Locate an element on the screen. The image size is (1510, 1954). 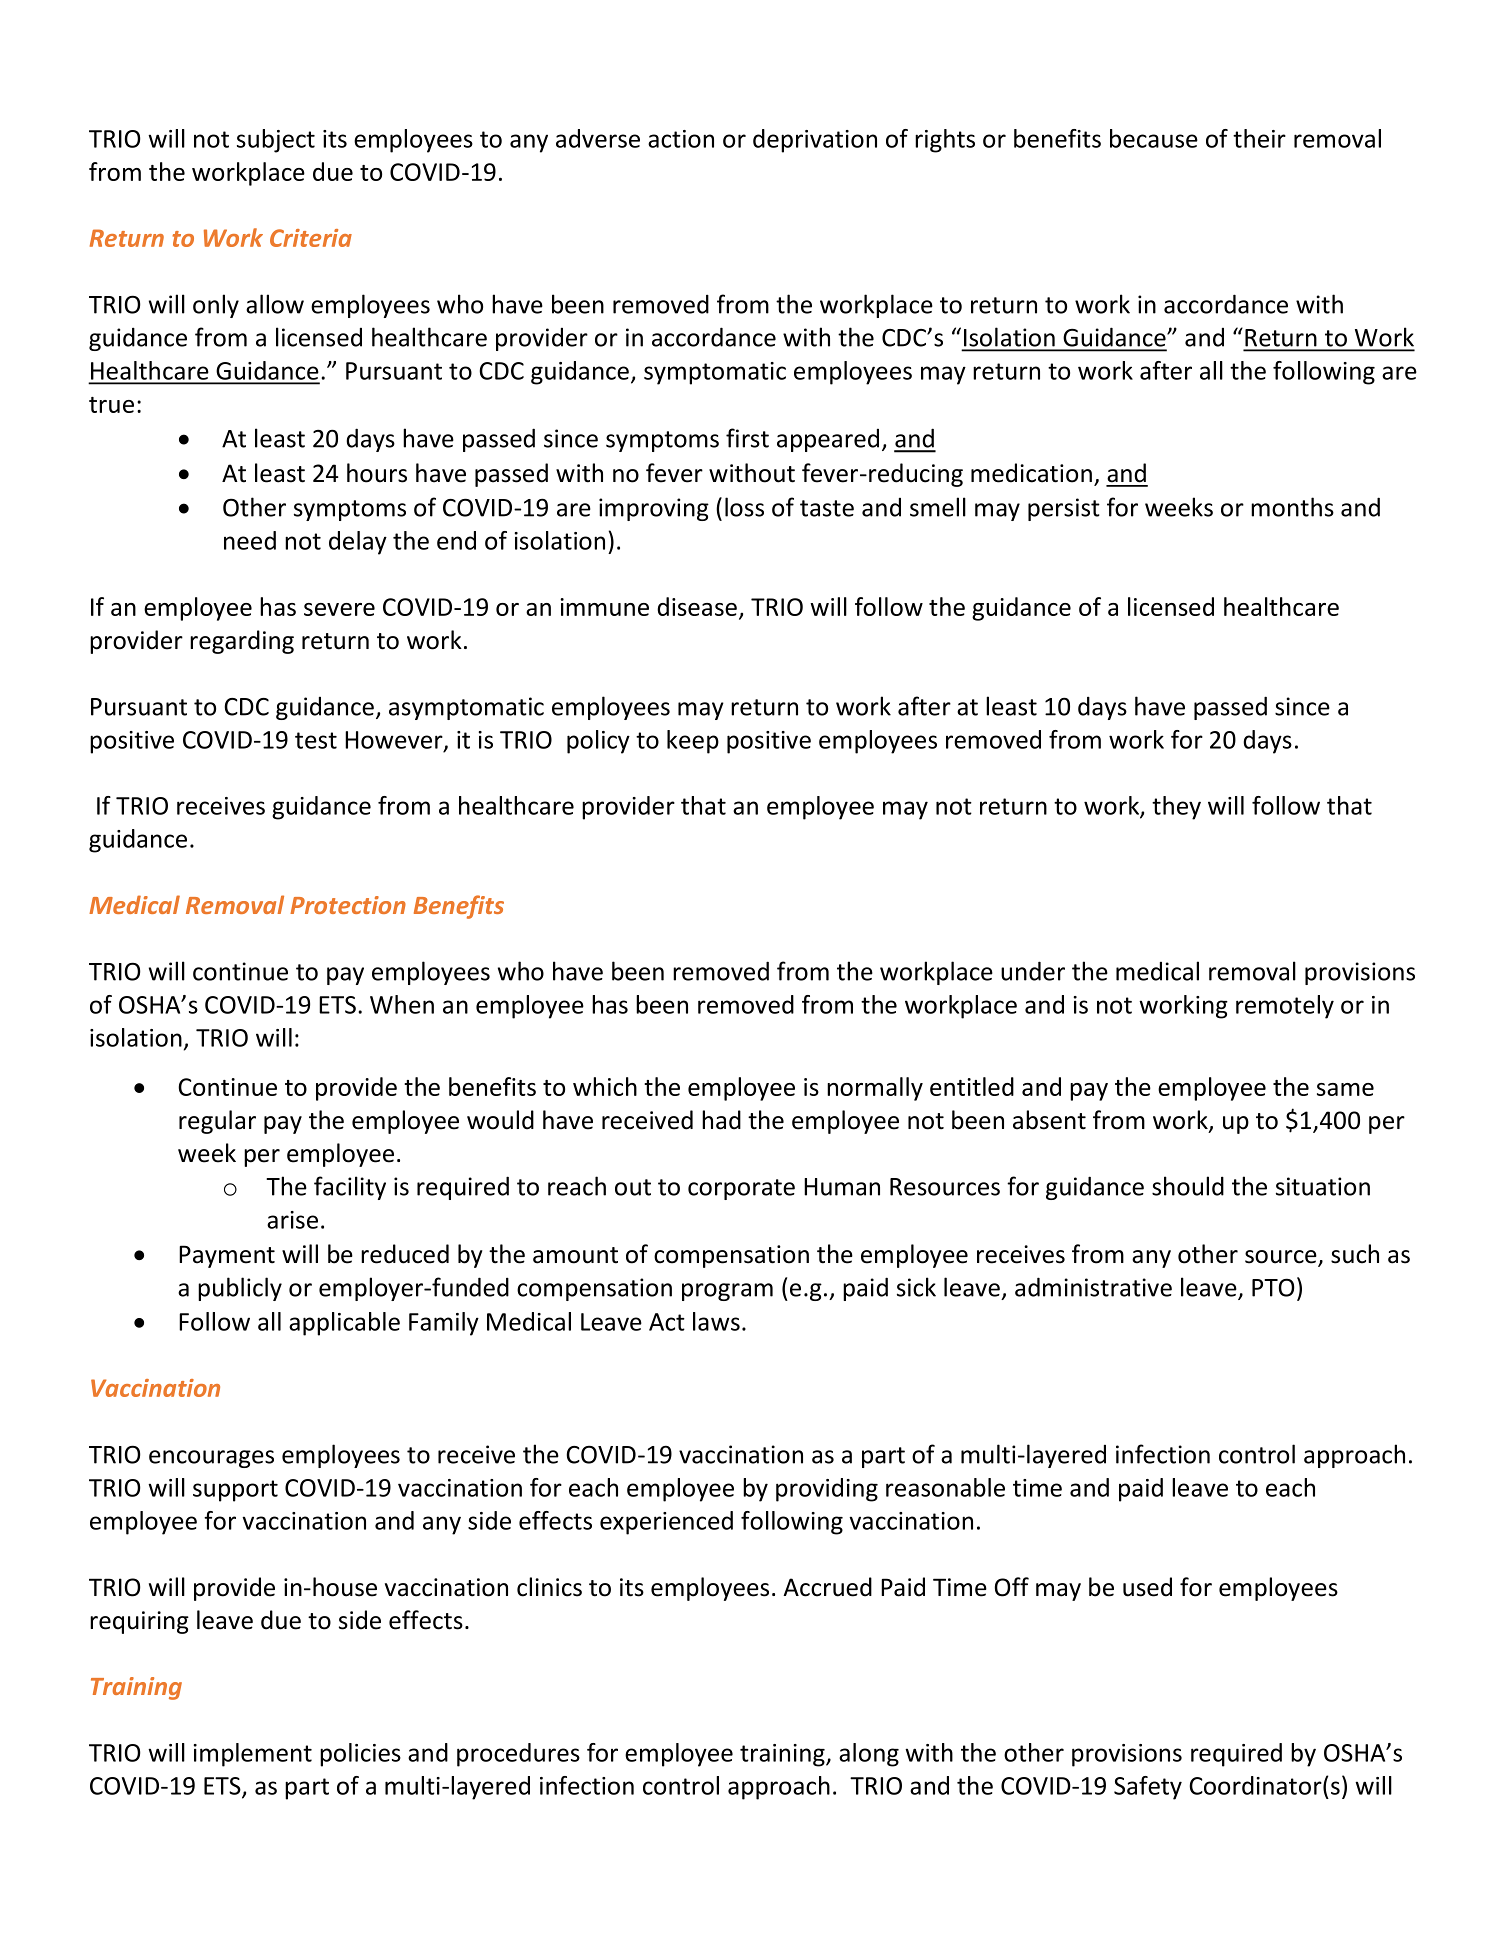
arise is located at coordinates (292, 1220).
